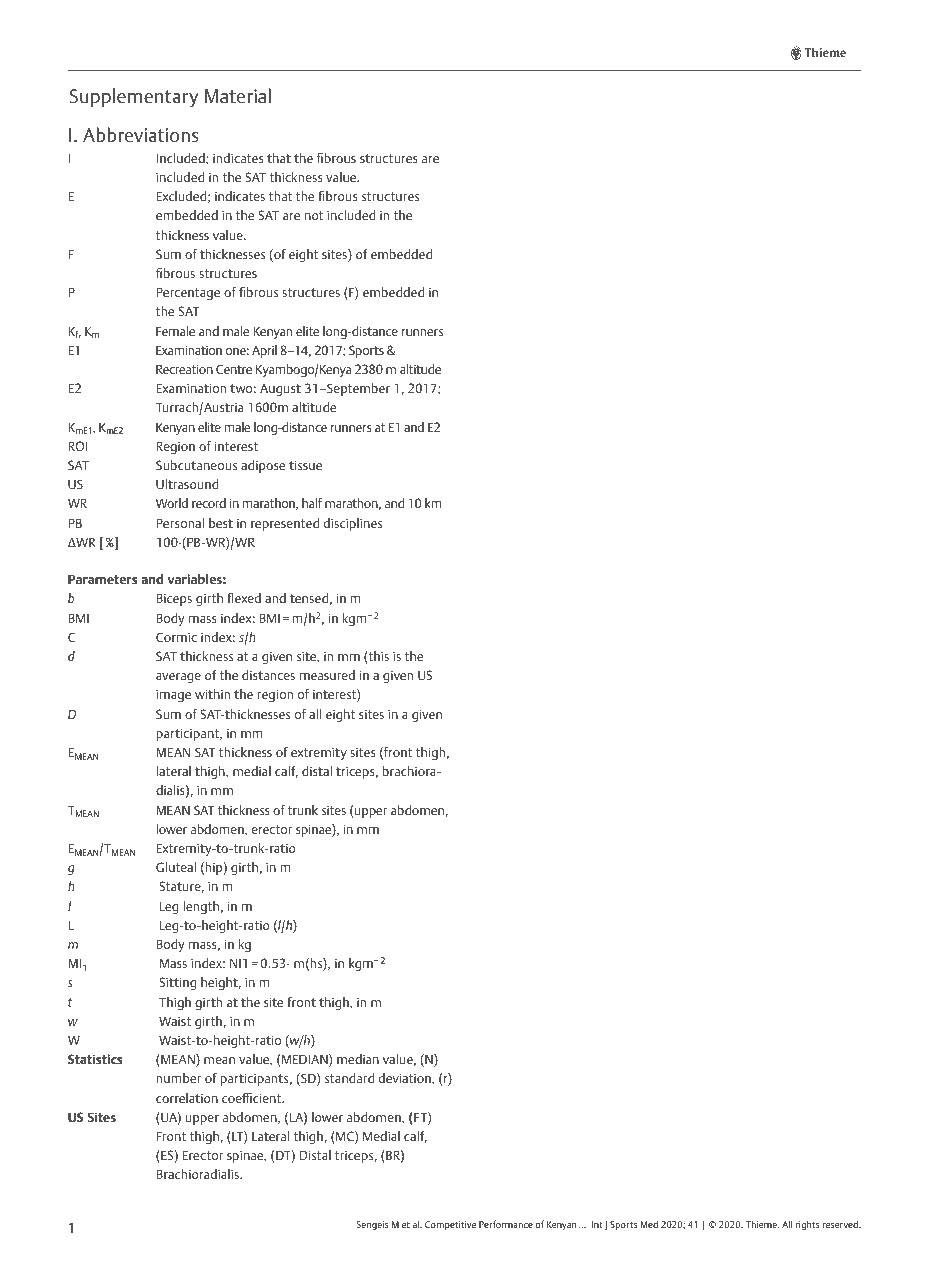 The width and height of the page is (952, 1270). What do you see at coordinates (327, 675) in the page?
I see `measured` at bounding box center [327, 675].
